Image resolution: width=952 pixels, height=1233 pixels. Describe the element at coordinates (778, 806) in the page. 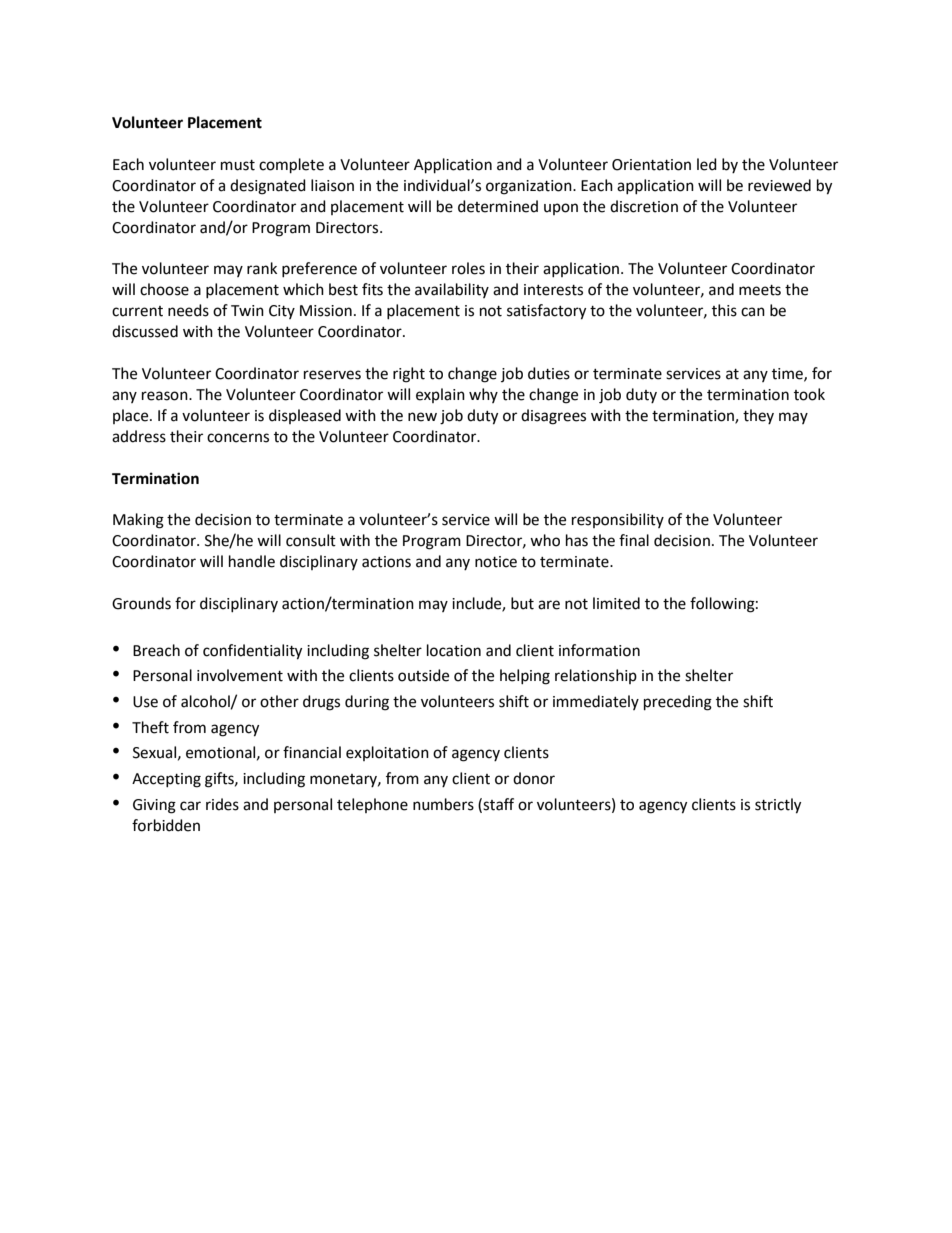

I see `strictly` at that location.
